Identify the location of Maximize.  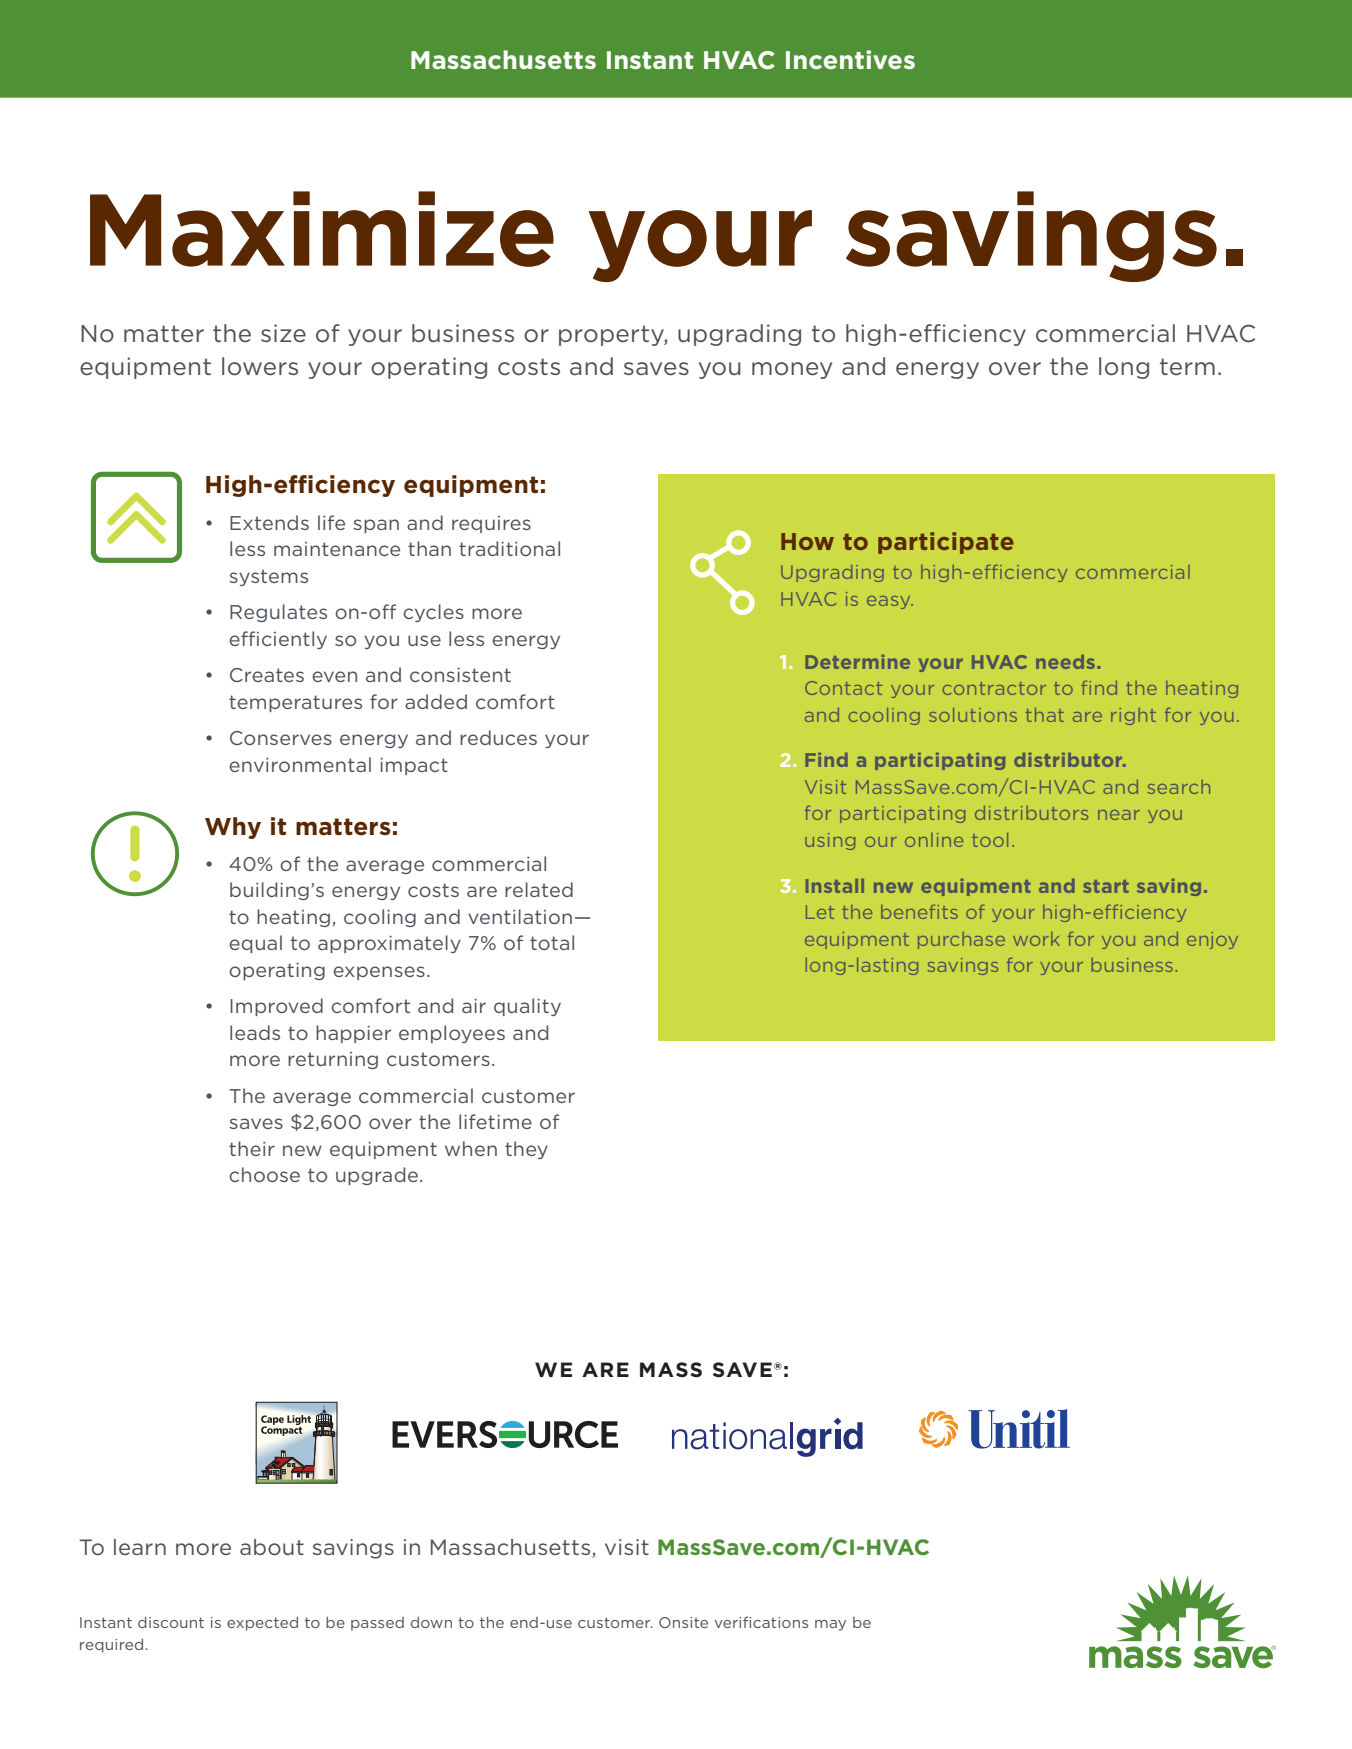
(322, 229).
